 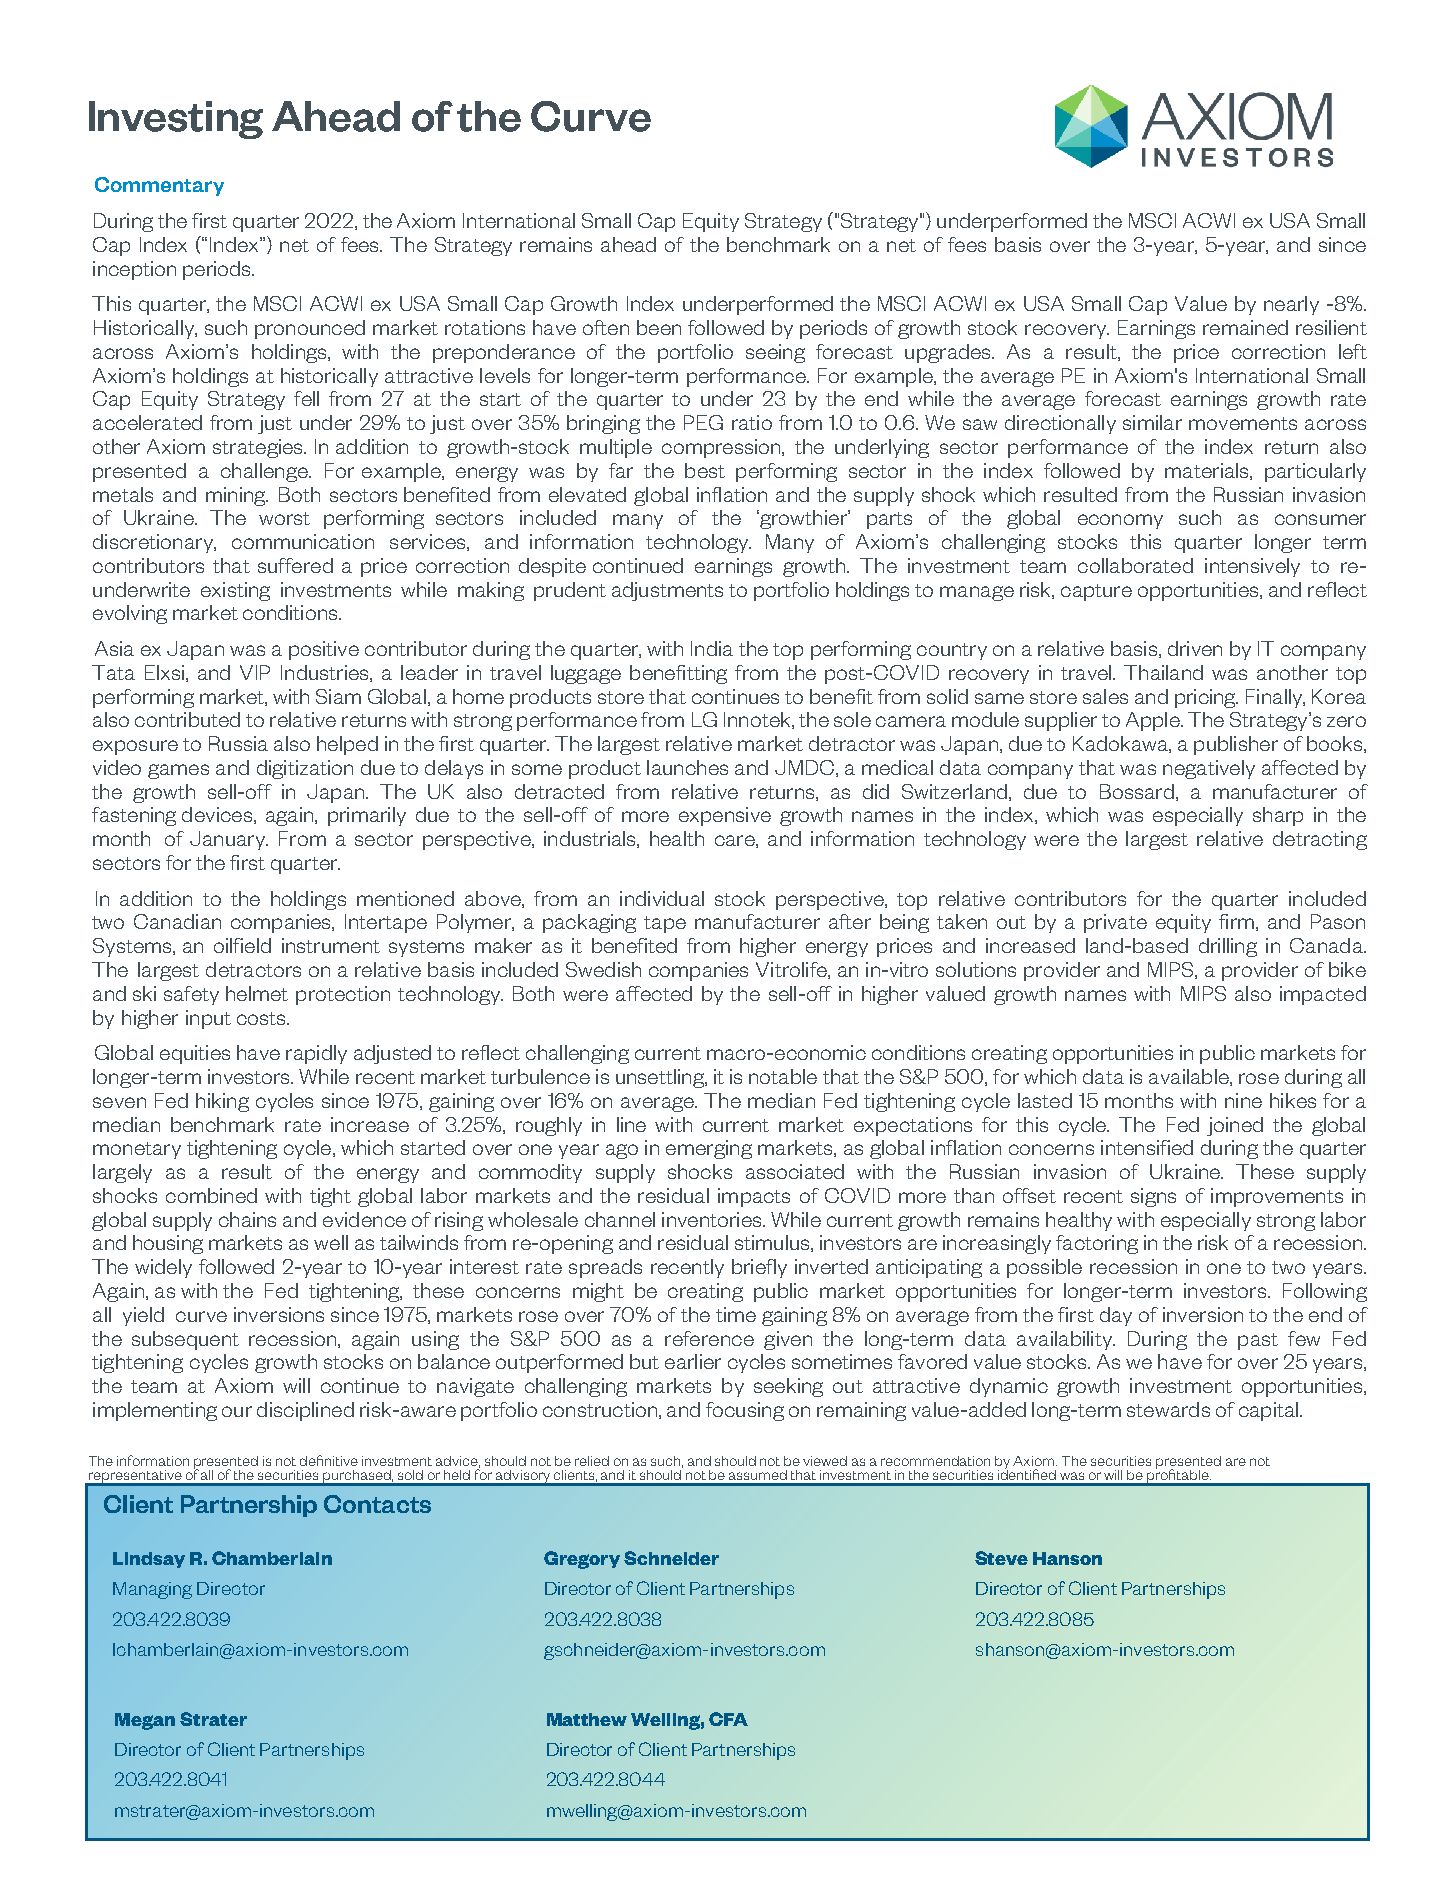 What do you see at coordinates (1001, 1558) in the document?
I see `Steve` at bounding box center [1001, 1558].
